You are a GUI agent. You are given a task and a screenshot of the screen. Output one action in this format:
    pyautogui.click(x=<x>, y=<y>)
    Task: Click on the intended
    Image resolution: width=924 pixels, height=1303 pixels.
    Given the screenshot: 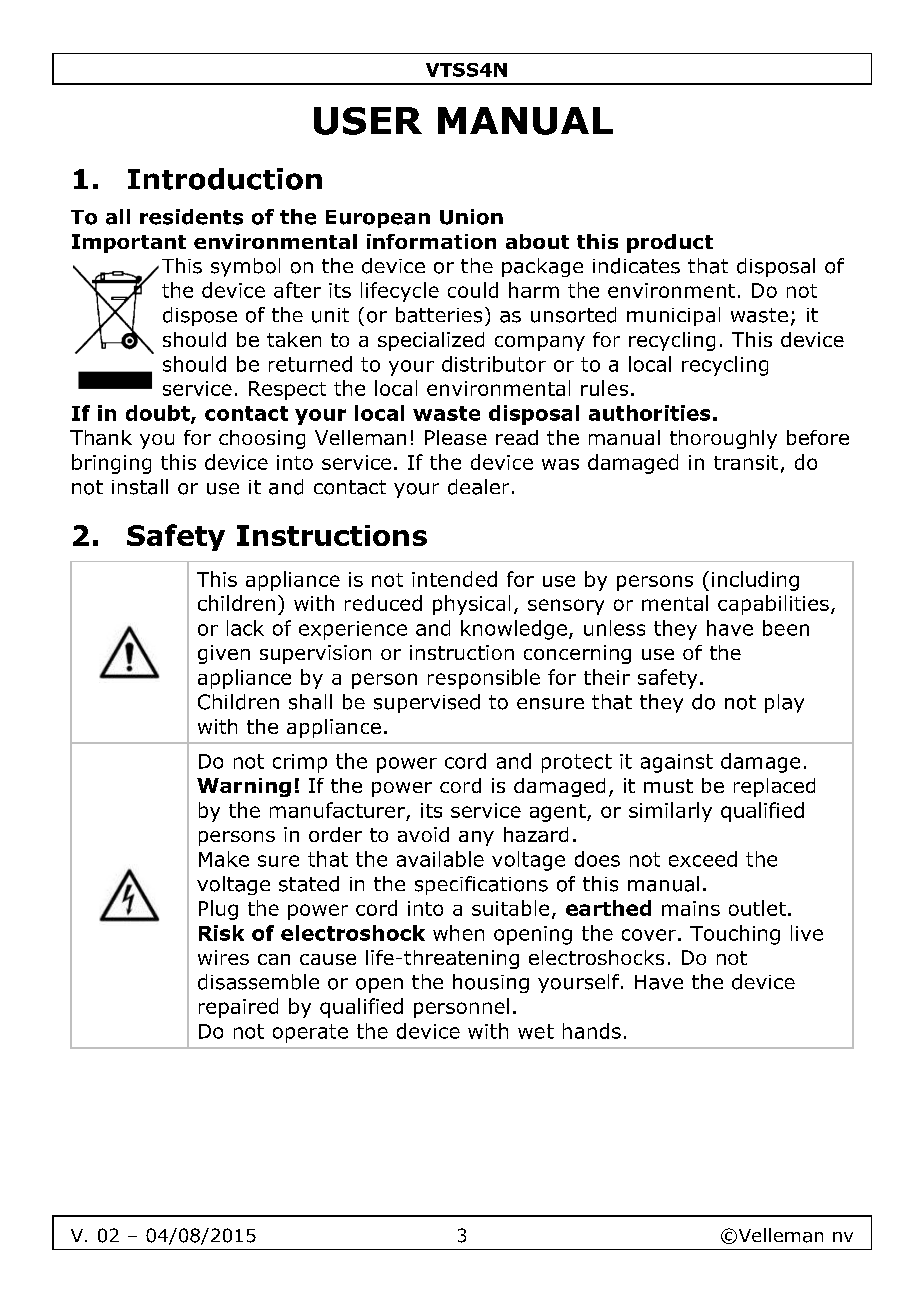 What is the action you would take?
    pyautogui.click(x=454, y=579)
